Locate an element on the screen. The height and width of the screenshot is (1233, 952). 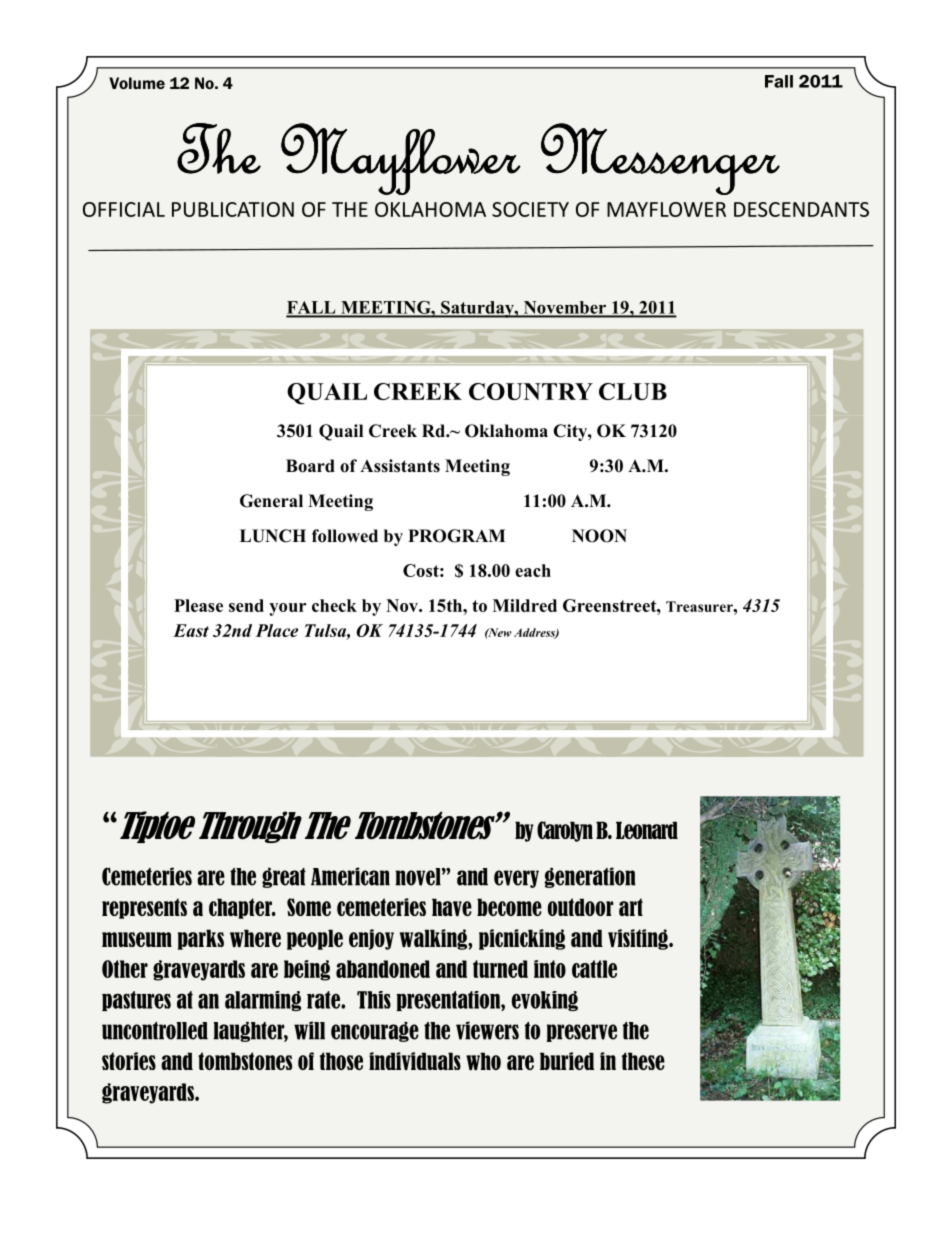
Leonard is located at coordinates (647, 830).
